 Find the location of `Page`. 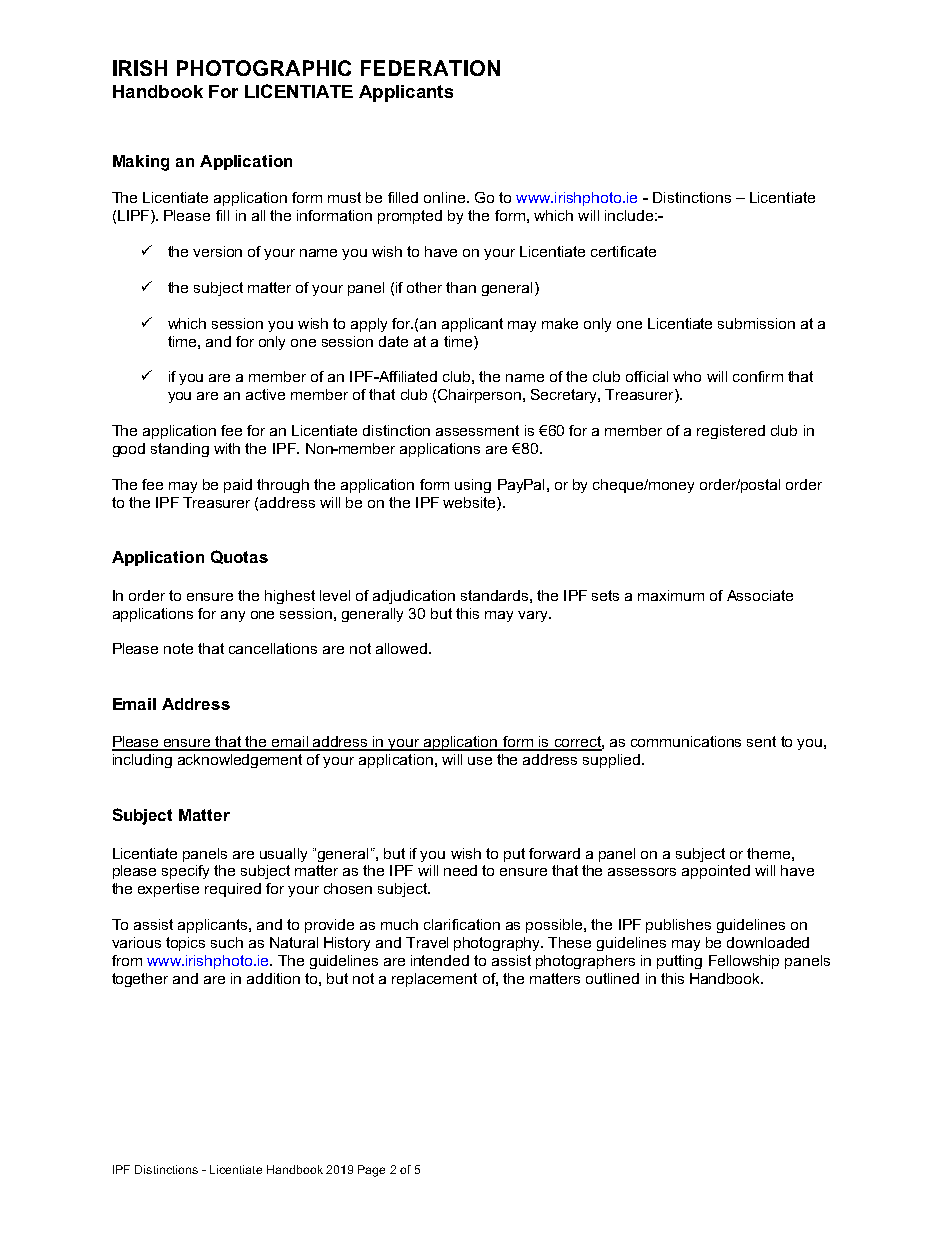

Page is located at coordinates (371, 1171).
